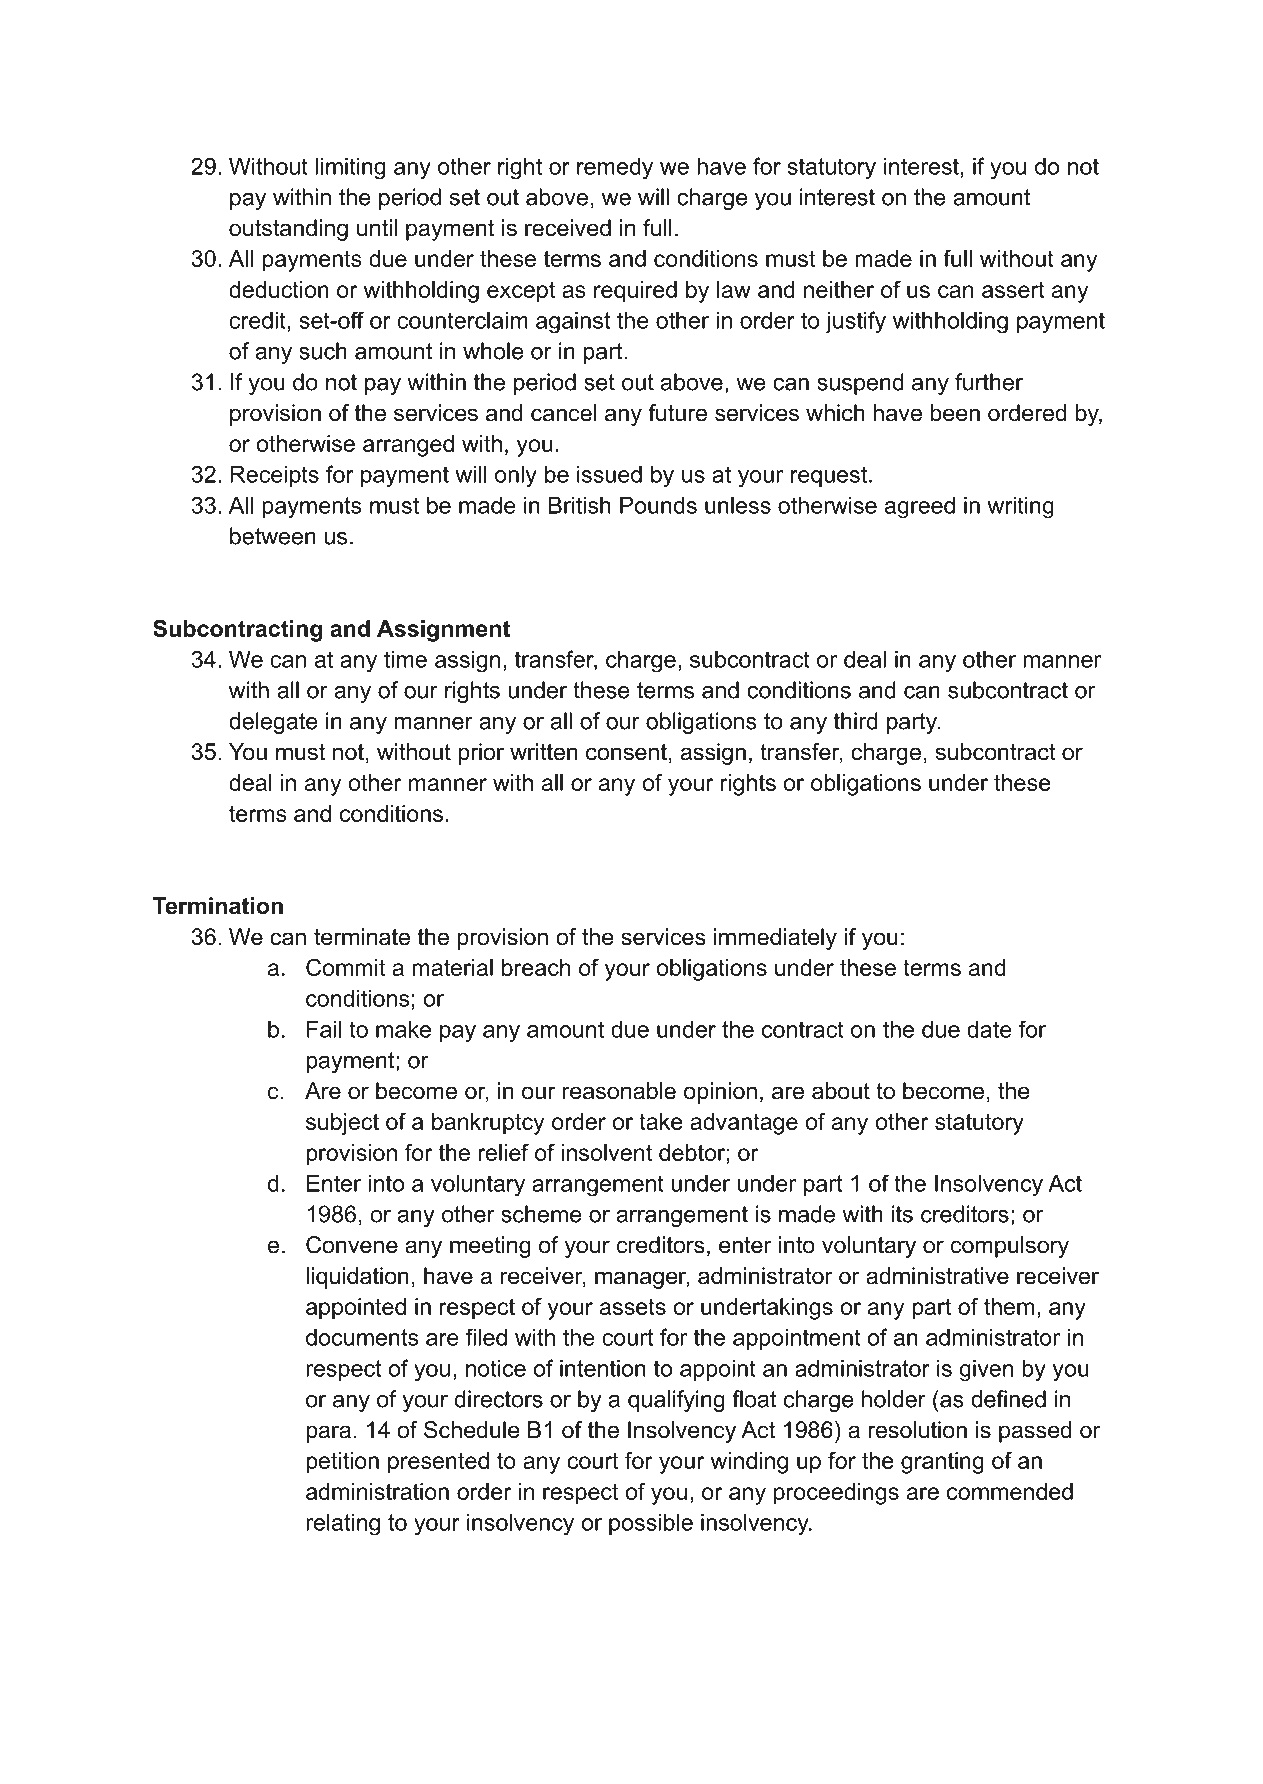 This screenshot has width=1263, height=1784. Describe the element at coordinates (920, 508) in the screenshot. I see `agreed` at that location.
